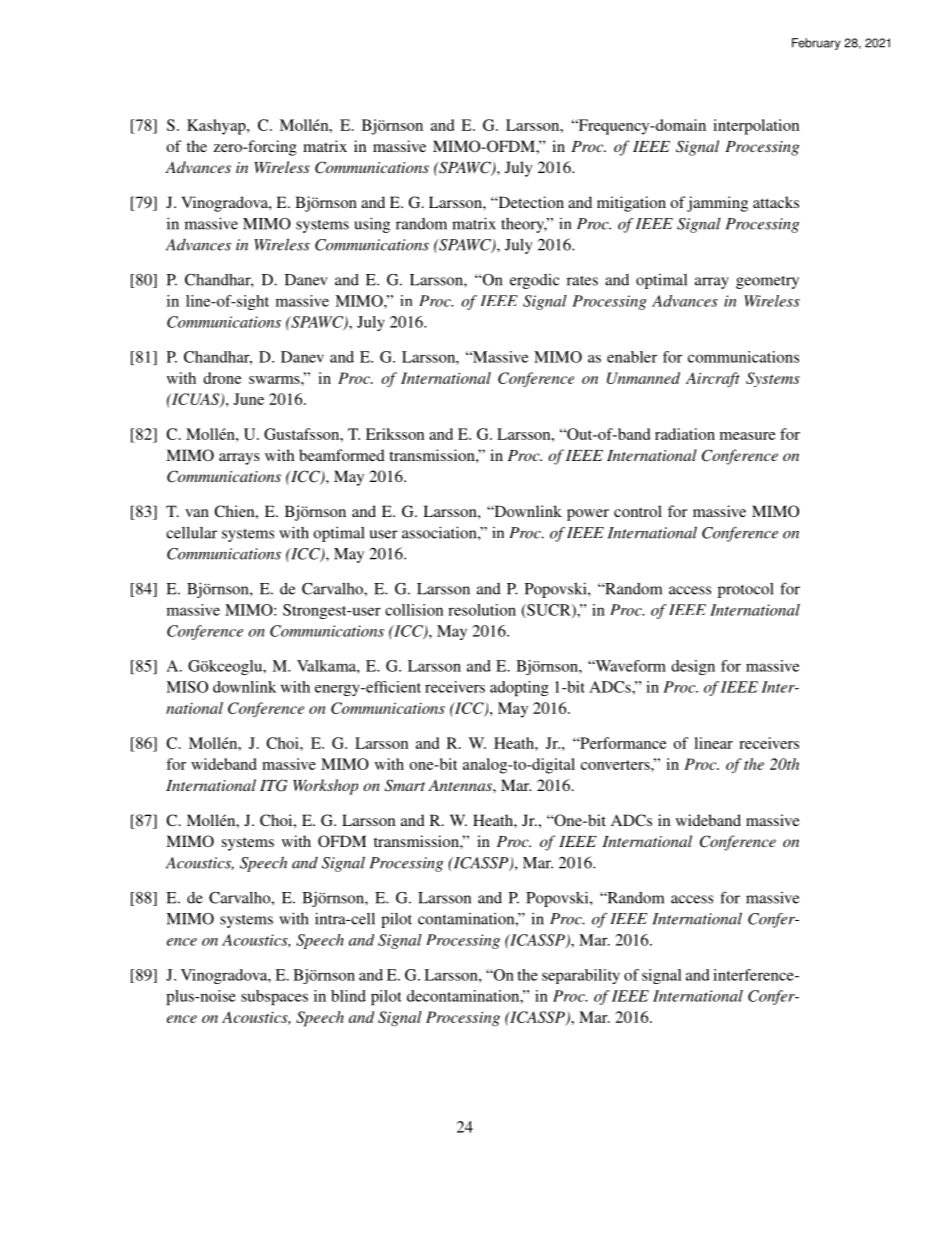  I want to click on mitigation, so click(631, 204).
